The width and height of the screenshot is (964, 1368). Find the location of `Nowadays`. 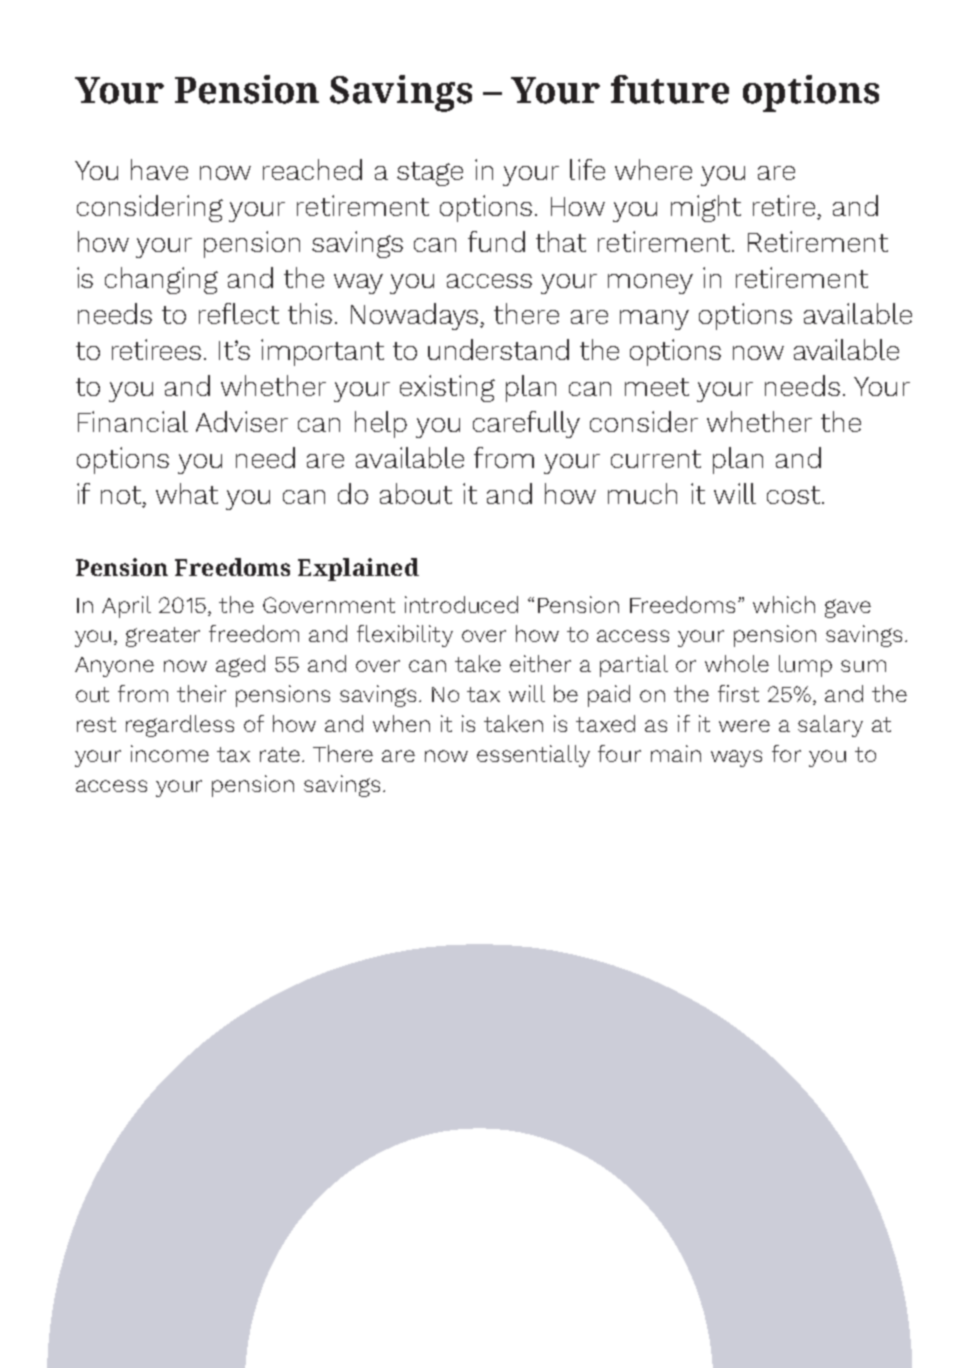

Nowadays is located at coordinates (416, 316).
